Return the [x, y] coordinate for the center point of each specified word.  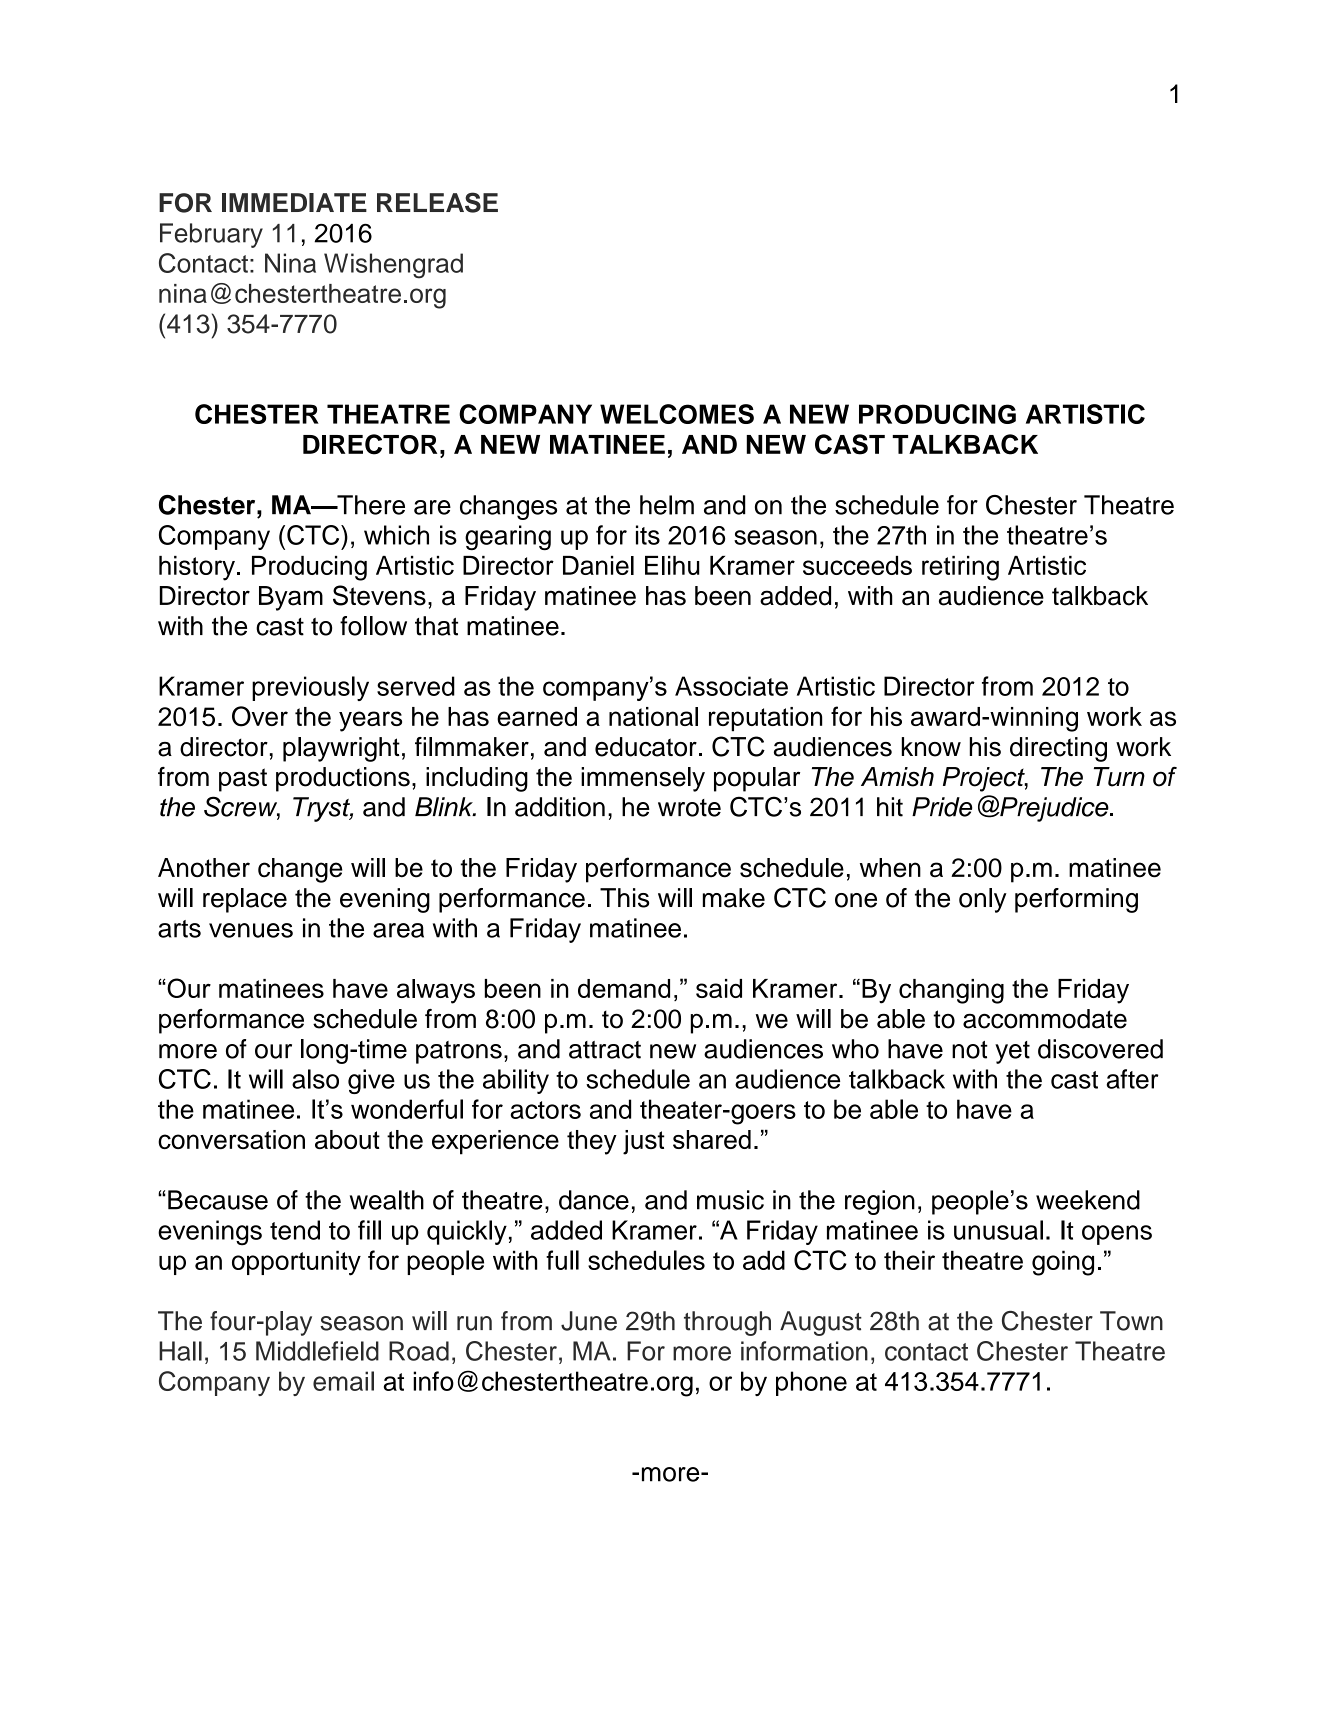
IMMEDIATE [294, 202]
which [396, 535]
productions [343, 779]
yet [1012, 1052]
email [343, 1381]
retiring [960, 568]
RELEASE [437, 202]
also [315, 1079]
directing [1058, 749]
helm [667, 505]
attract [605, 1050]
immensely [643, 779]
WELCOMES [677, 414]
